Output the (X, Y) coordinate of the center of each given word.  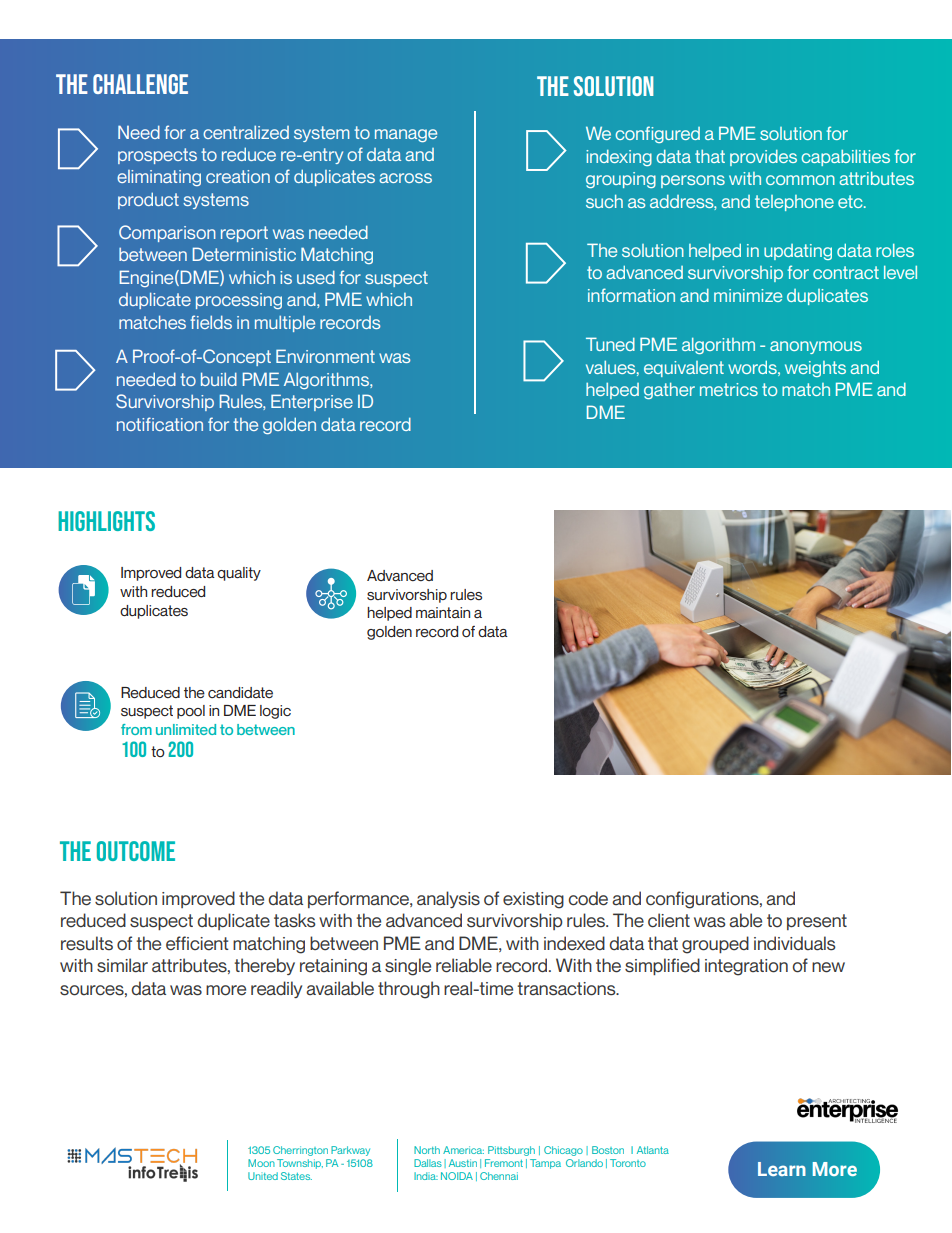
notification (160, 424)
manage (406, 135)
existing (533, 900)
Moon (261, 1163)
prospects (157, 156)
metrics (729, 389)
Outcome (136, 851)
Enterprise (312, 402)
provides (763, 158)
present (817, 922)
